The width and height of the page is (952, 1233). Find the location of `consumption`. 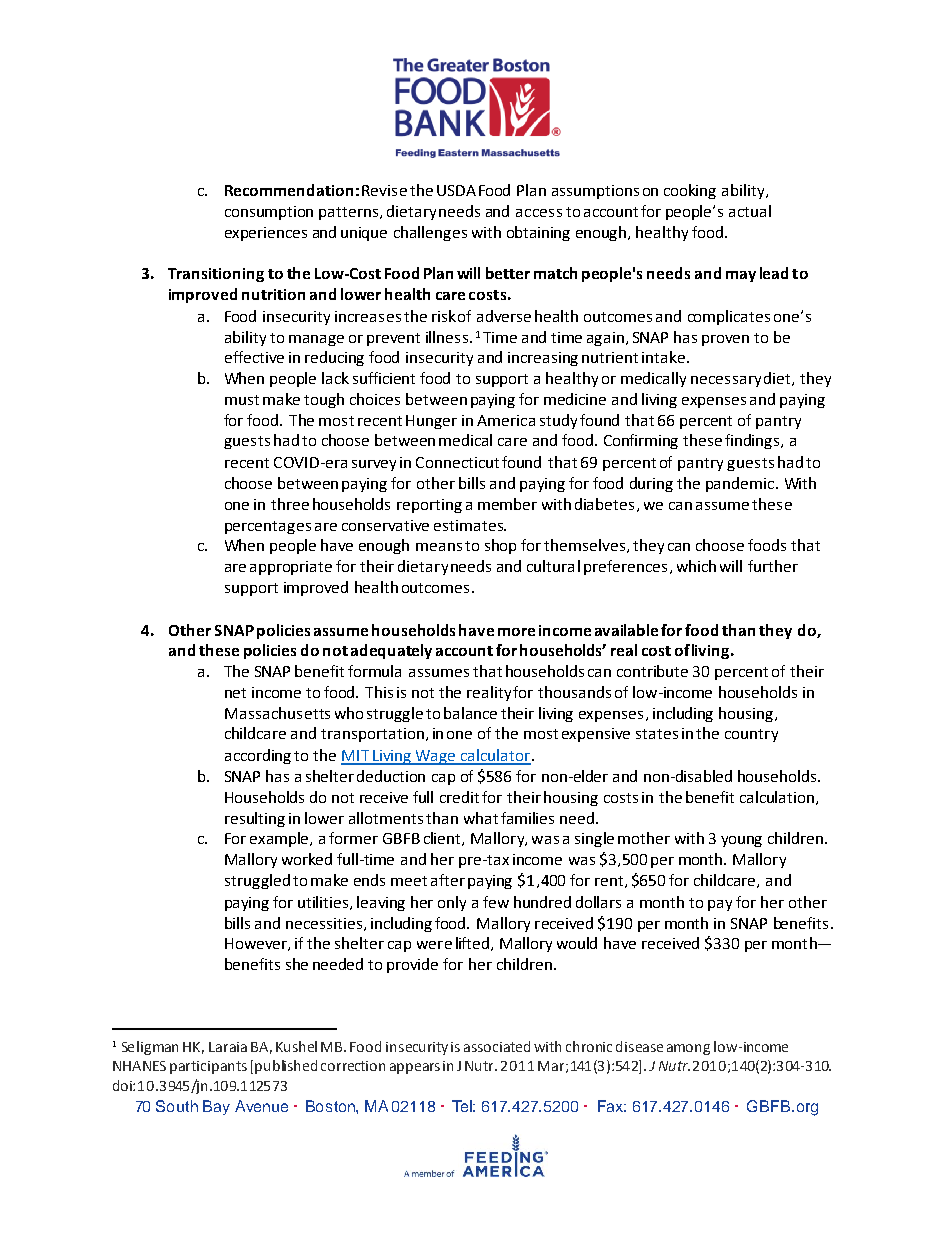

consumption is located at coordinates (269, 213).
